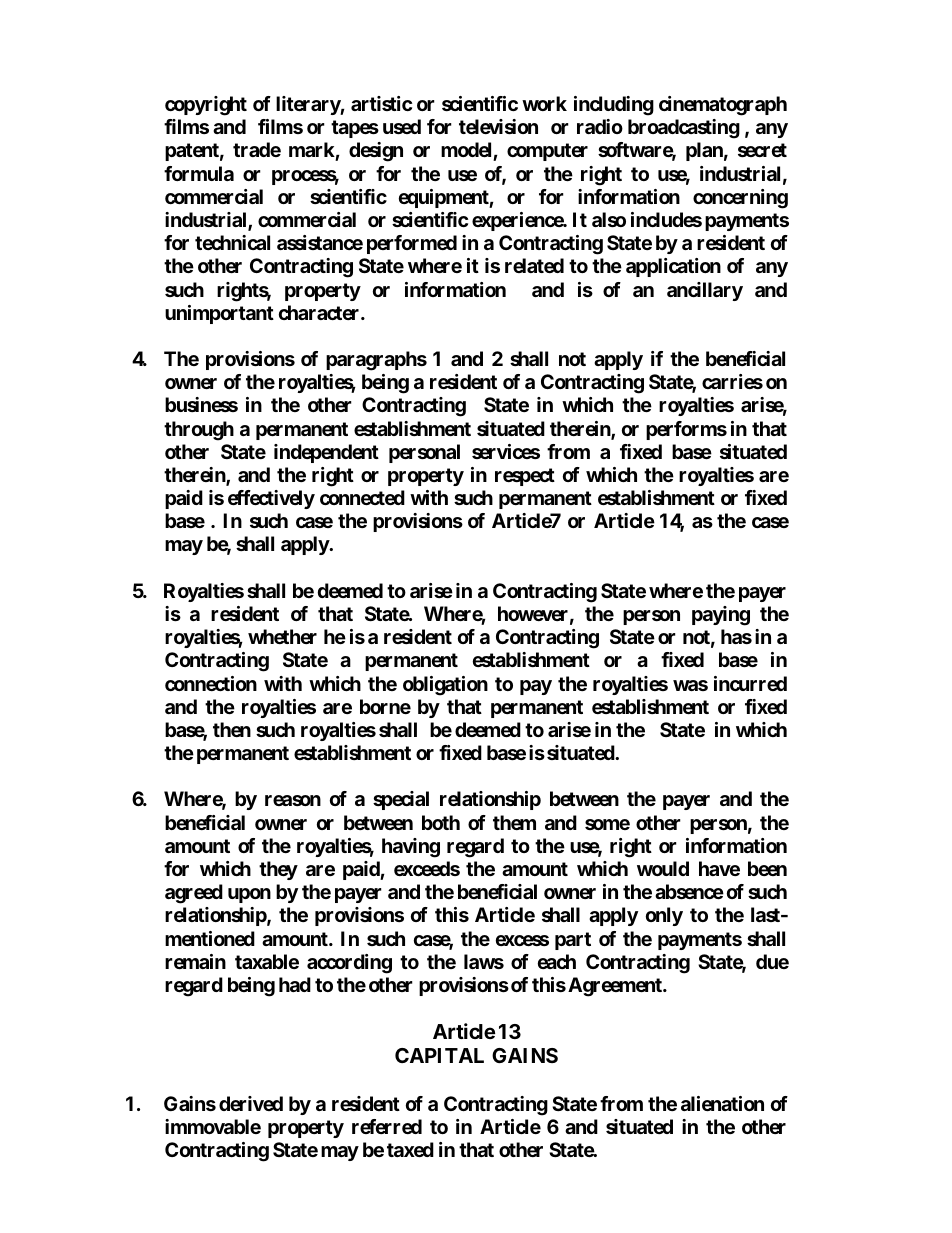  I want to click on effectively, so click(271, 499).
